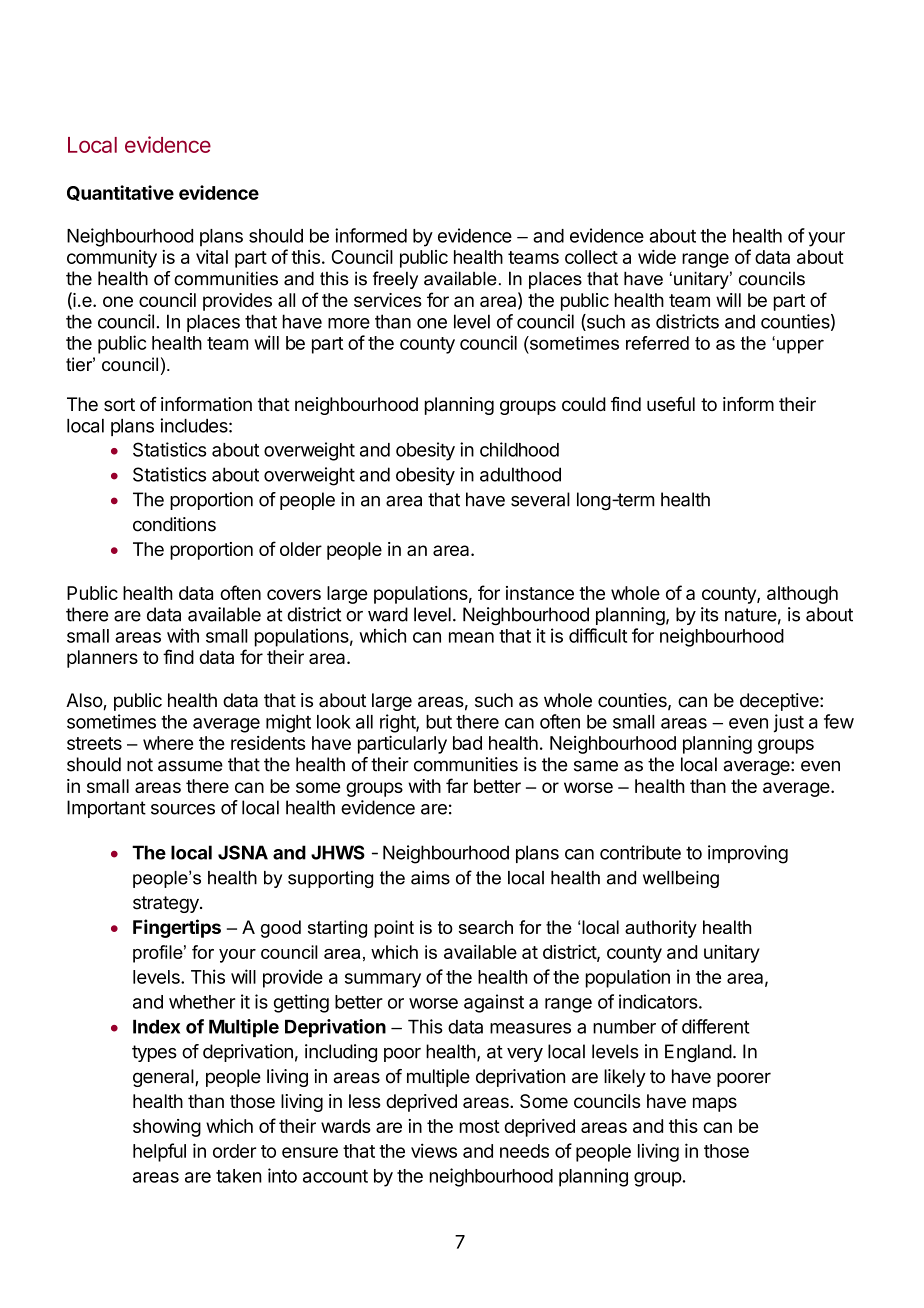 This screenshot has width=924, height=1308. I want to click on strategy, so click(167, 904).
